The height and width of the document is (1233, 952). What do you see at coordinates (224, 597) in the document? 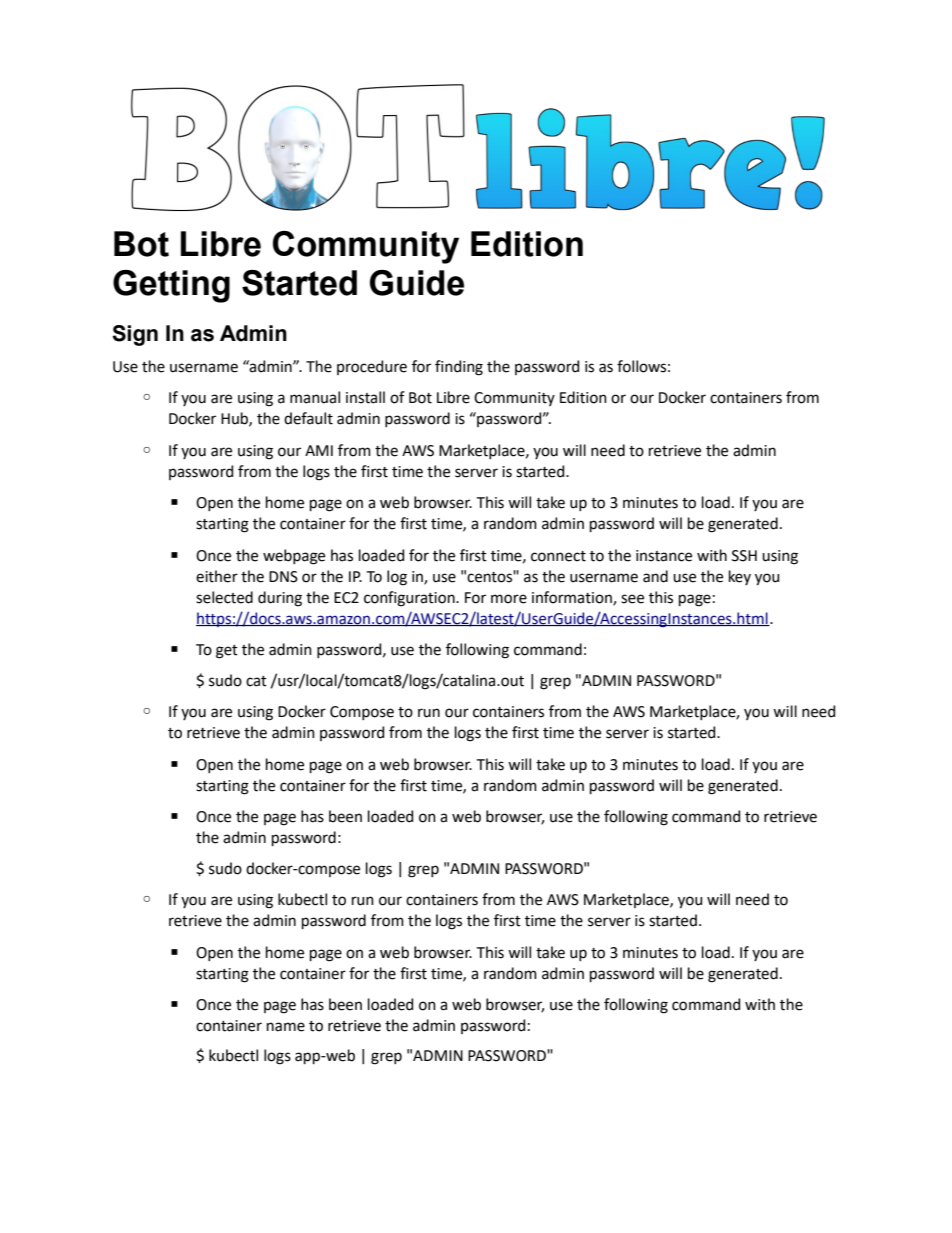
I see `selected` at bounding box center [224, 597].
